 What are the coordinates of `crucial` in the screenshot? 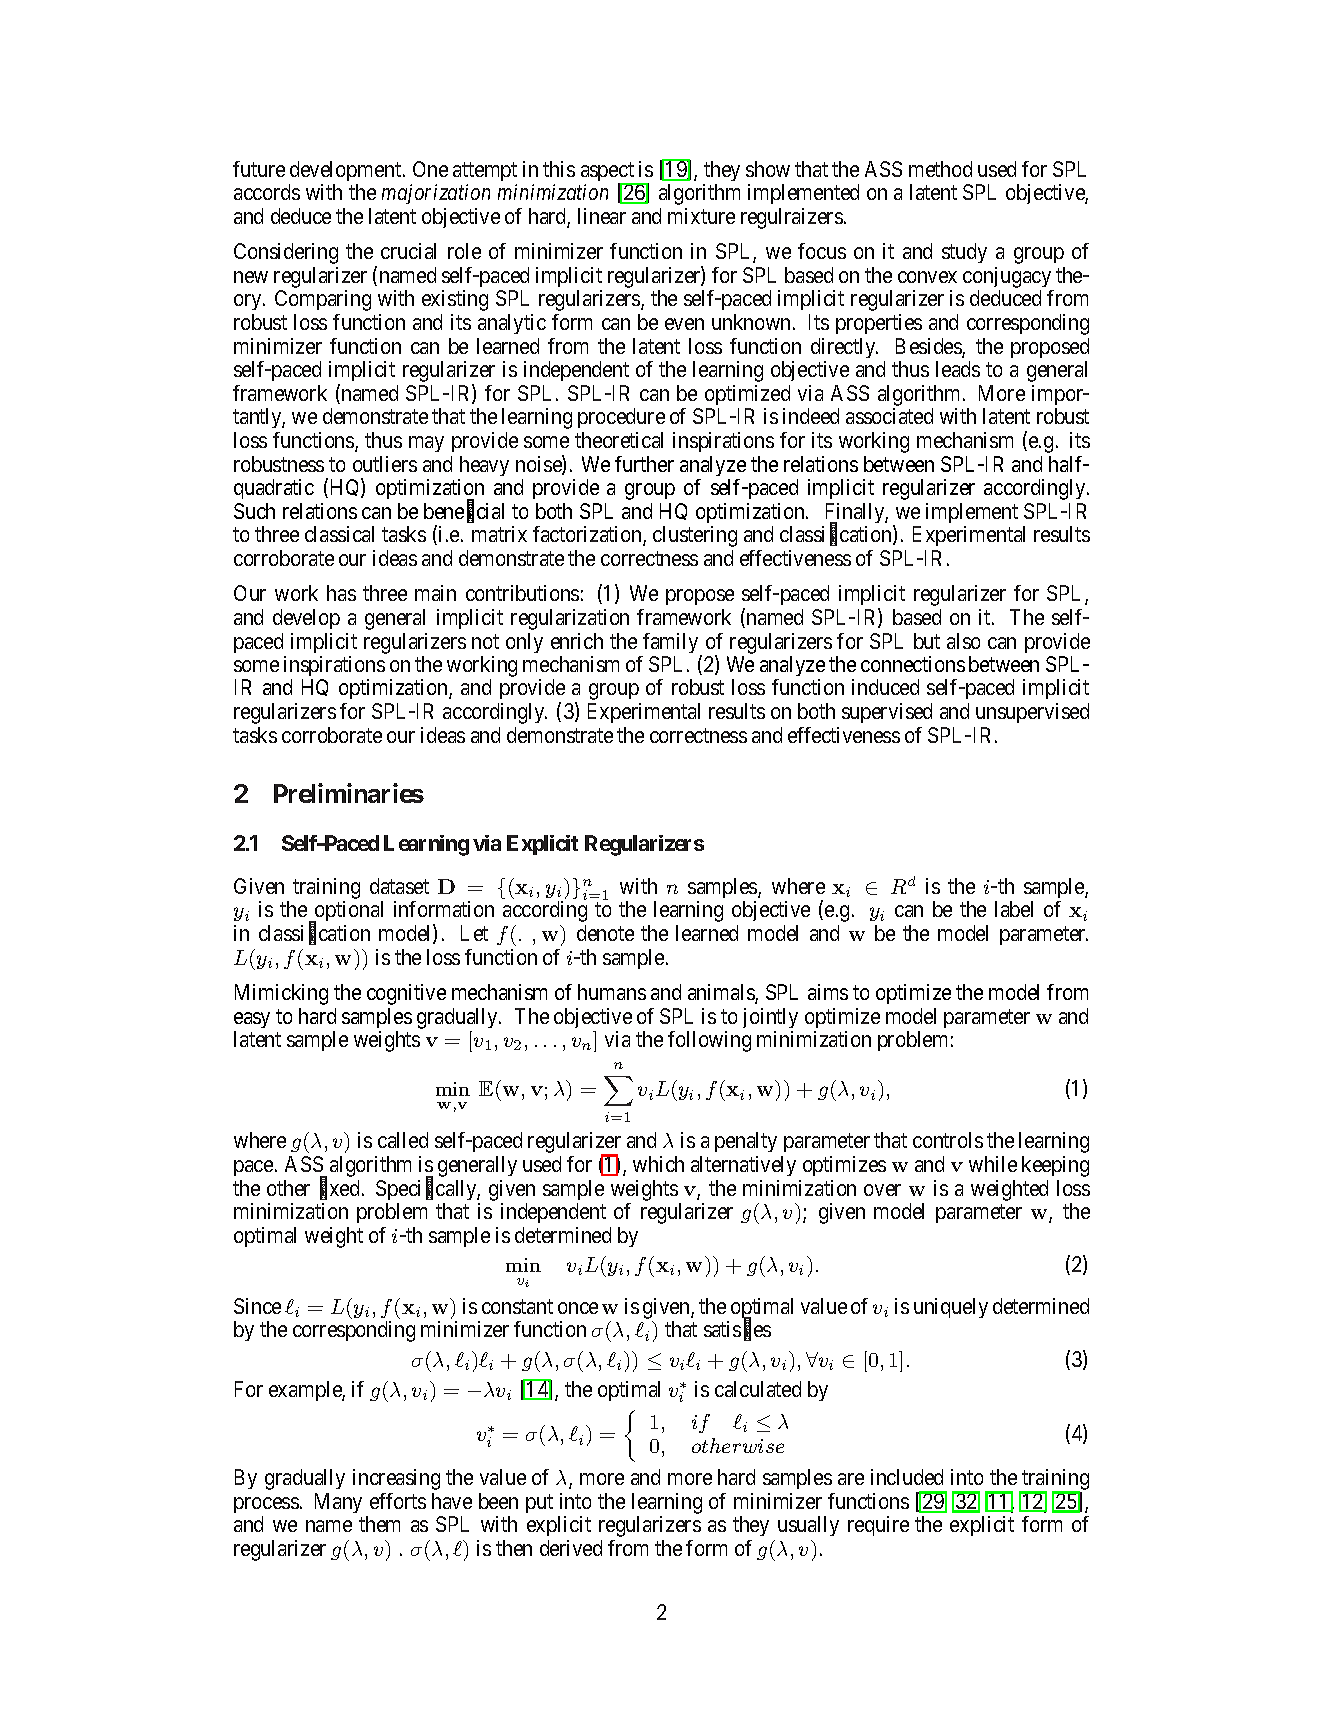 It's located at (408, 251).
